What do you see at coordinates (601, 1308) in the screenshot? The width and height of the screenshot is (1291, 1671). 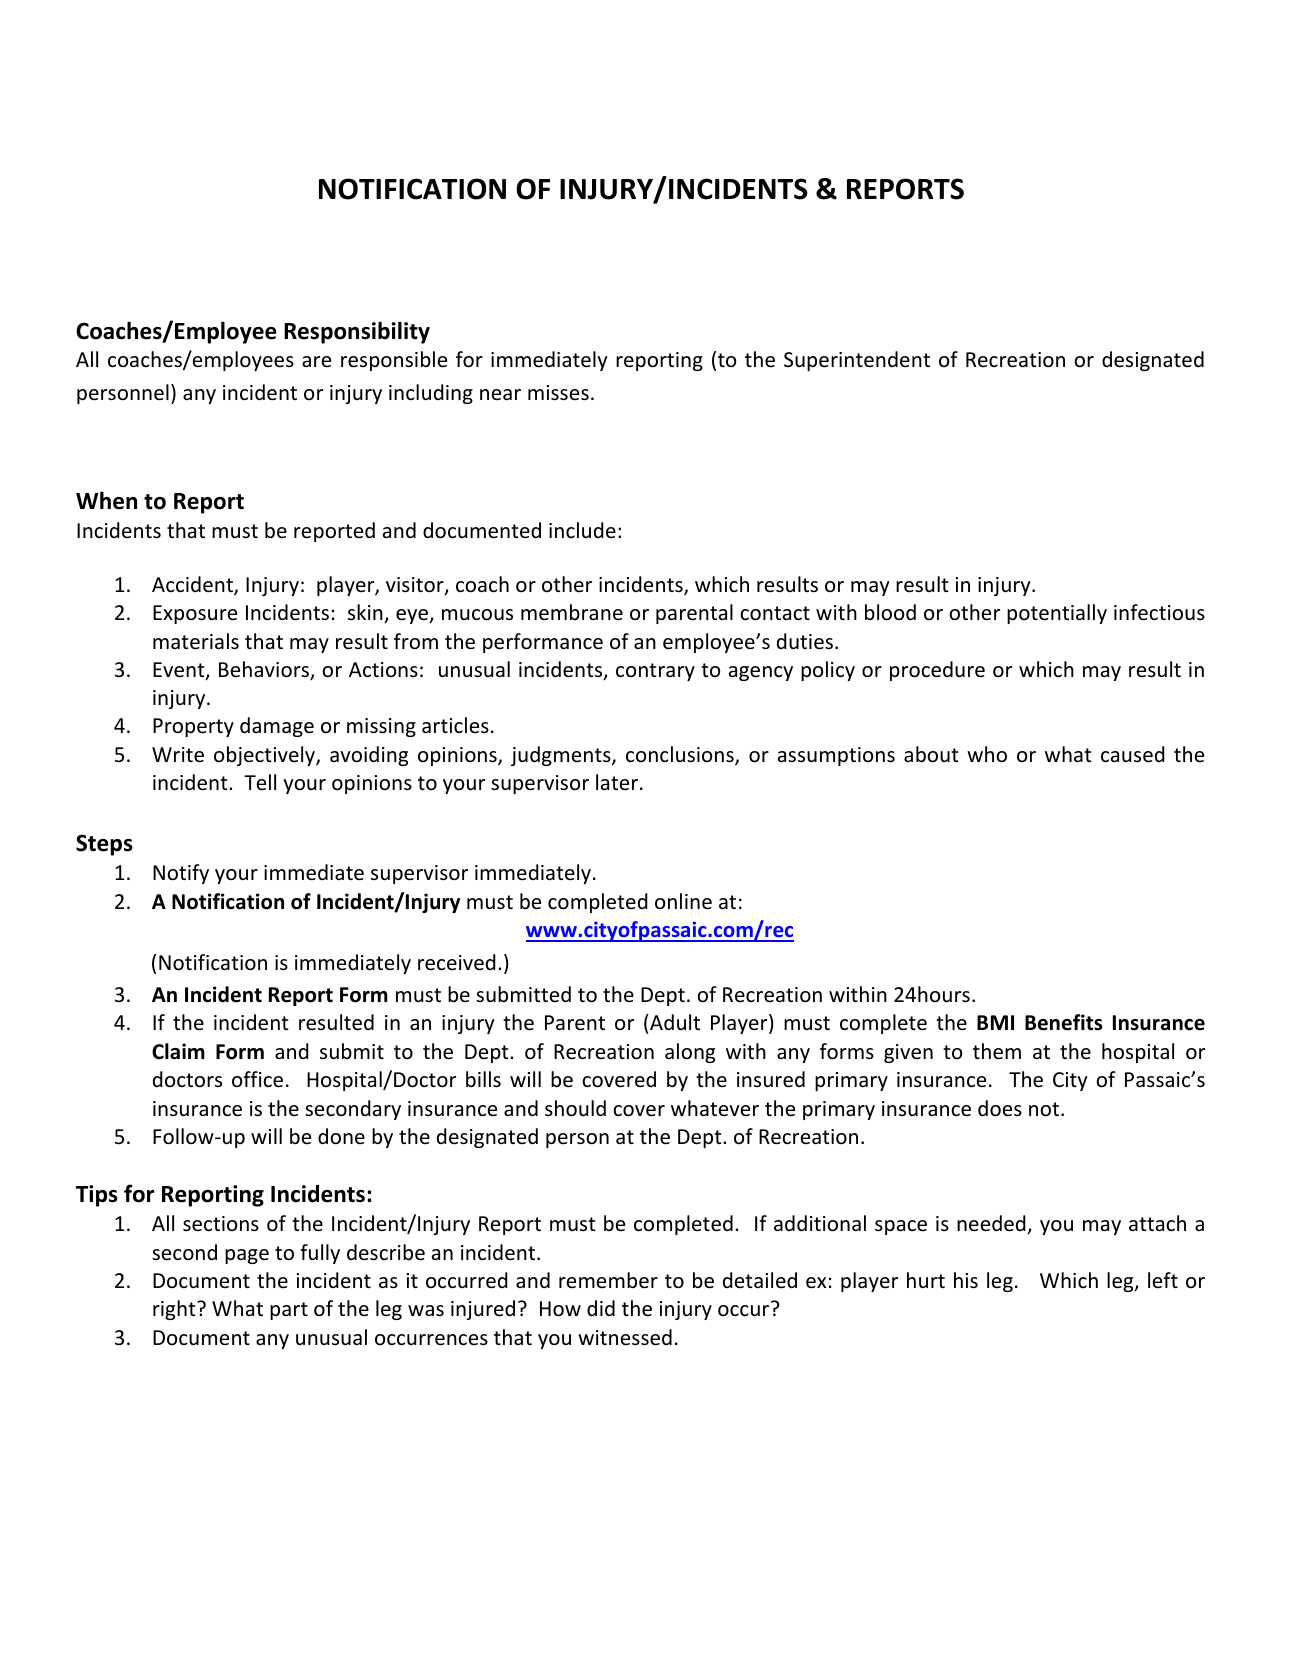 I see `did` at bounding box center [601, 1308].
